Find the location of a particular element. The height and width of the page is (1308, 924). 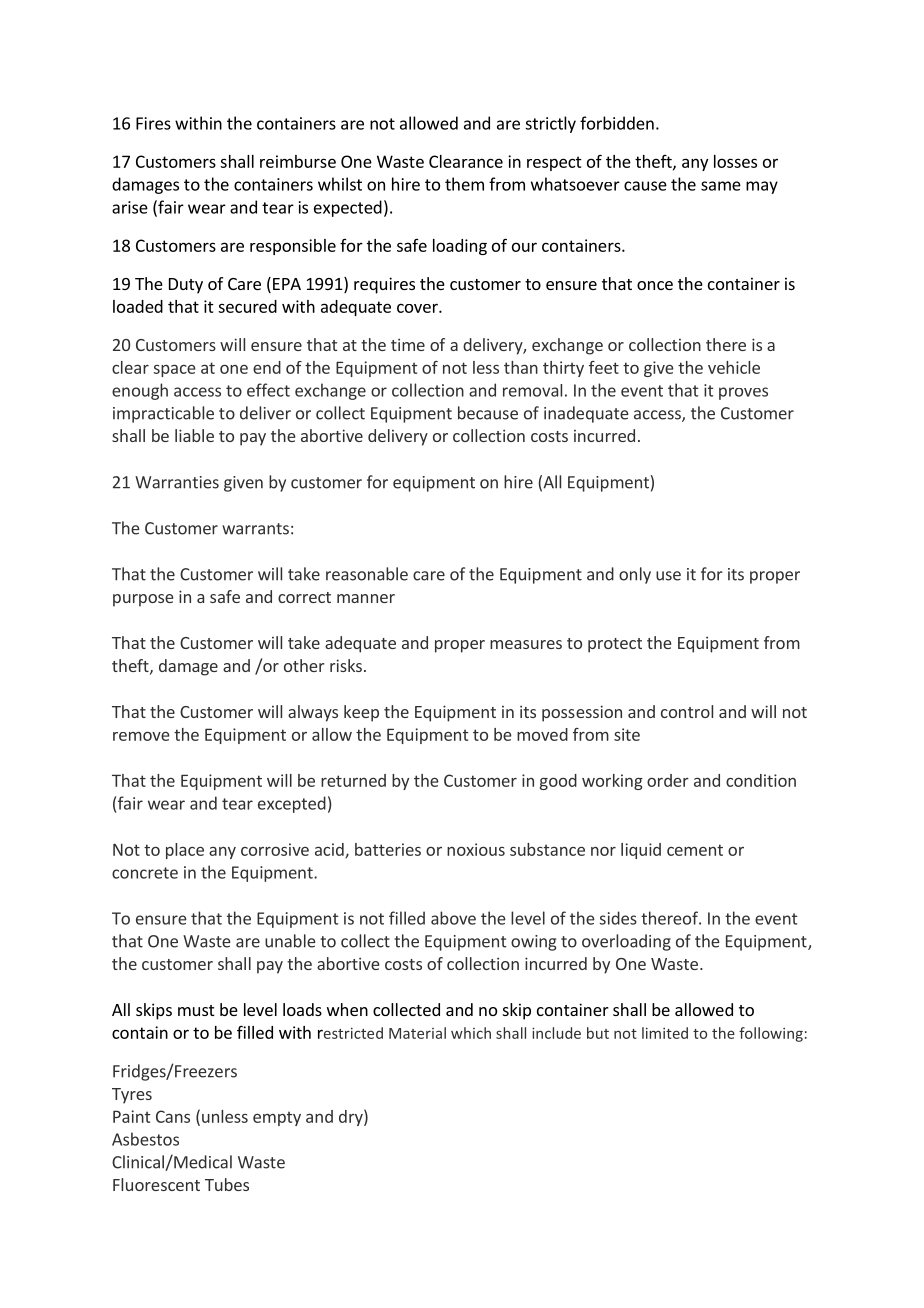

Fires is located at coordinates (153, 123).
